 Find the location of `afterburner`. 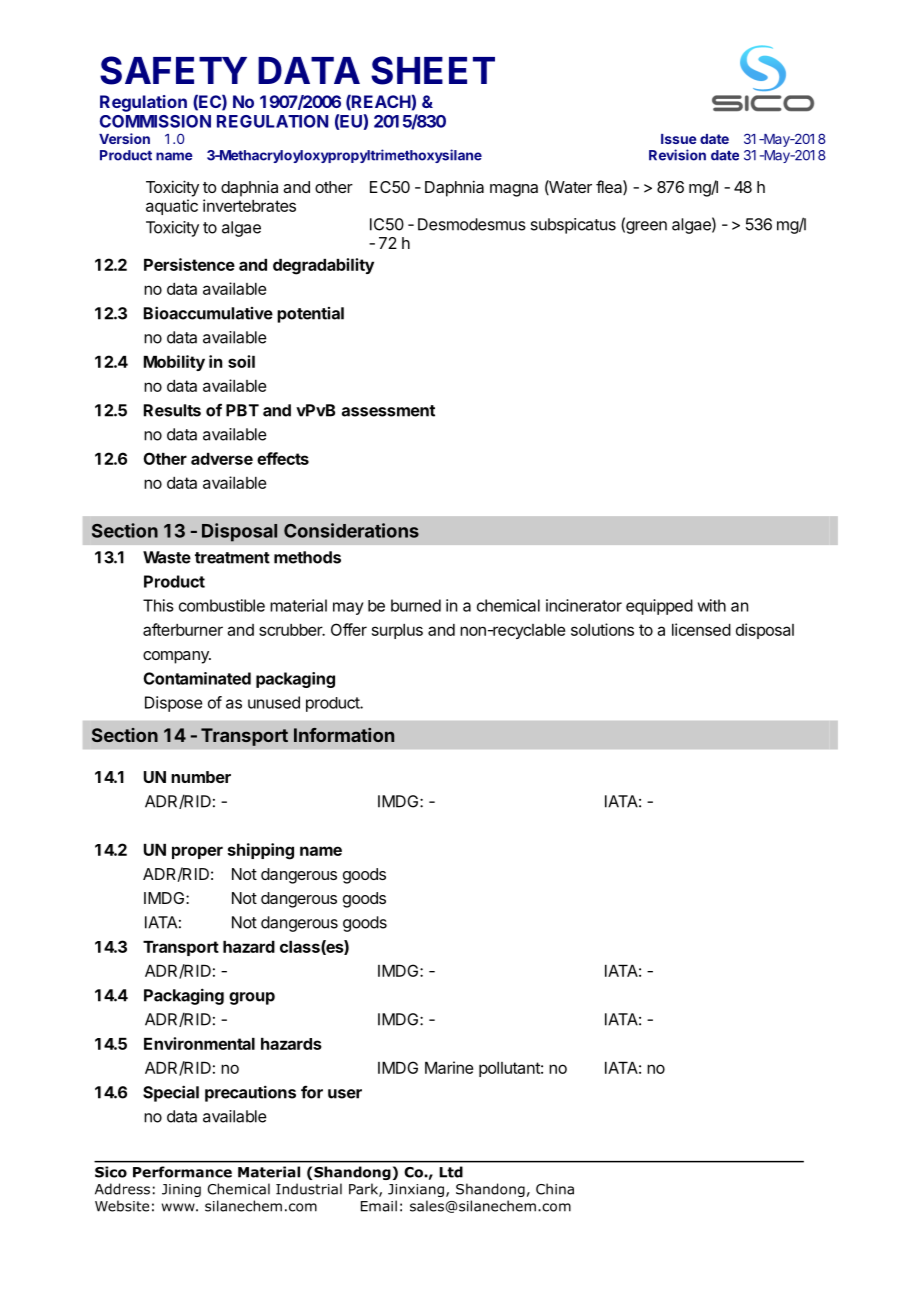

afterburner is located at coordinates (183, 629).
